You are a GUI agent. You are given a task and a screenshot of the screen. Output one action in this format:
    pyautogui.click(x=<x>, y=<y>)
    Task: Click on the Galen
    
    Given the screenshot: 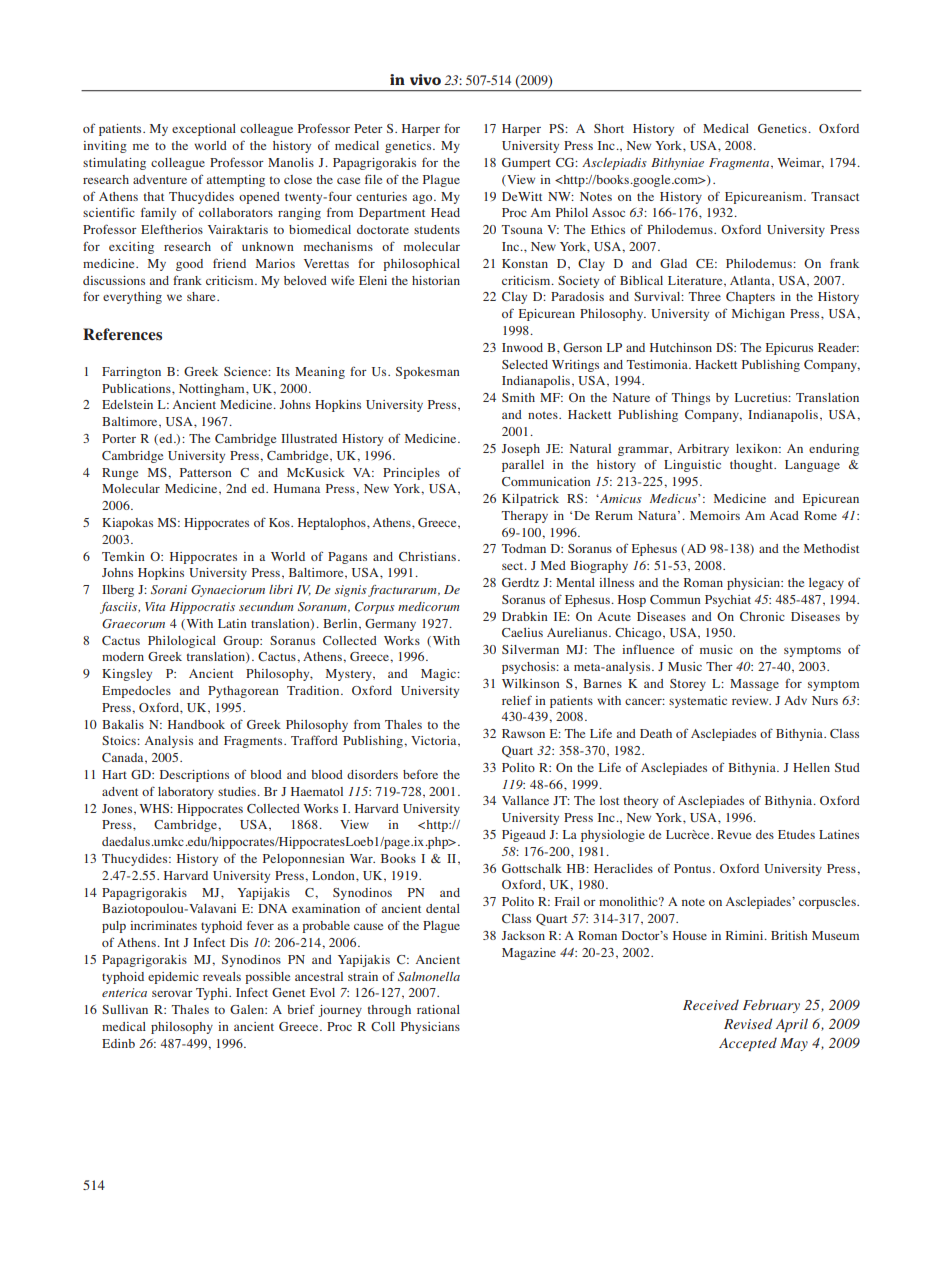 What is the action you would take?
    pyautogui.click(x=248, y=1009)
